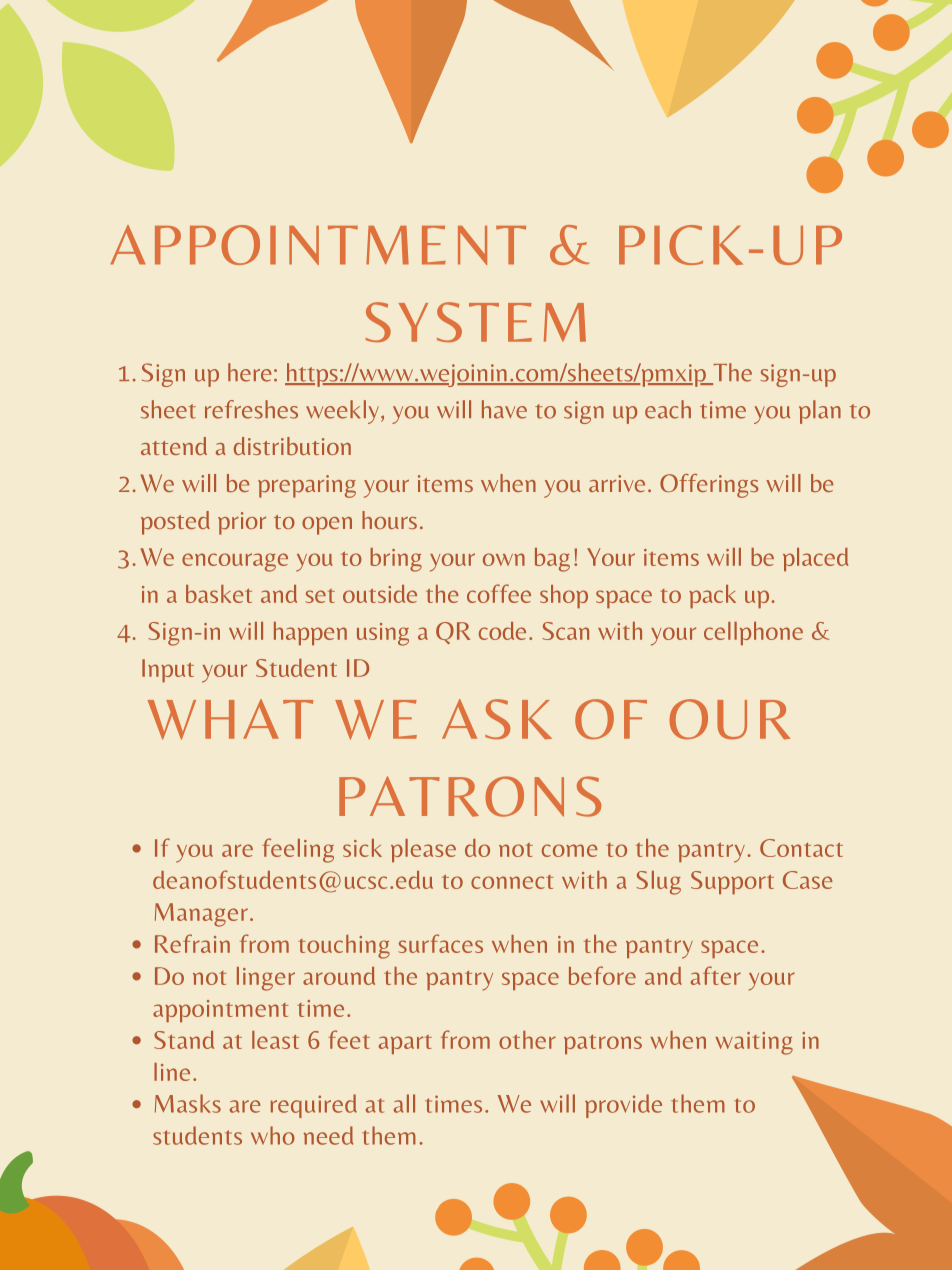  I want to click on who, so click(273, 1135).
